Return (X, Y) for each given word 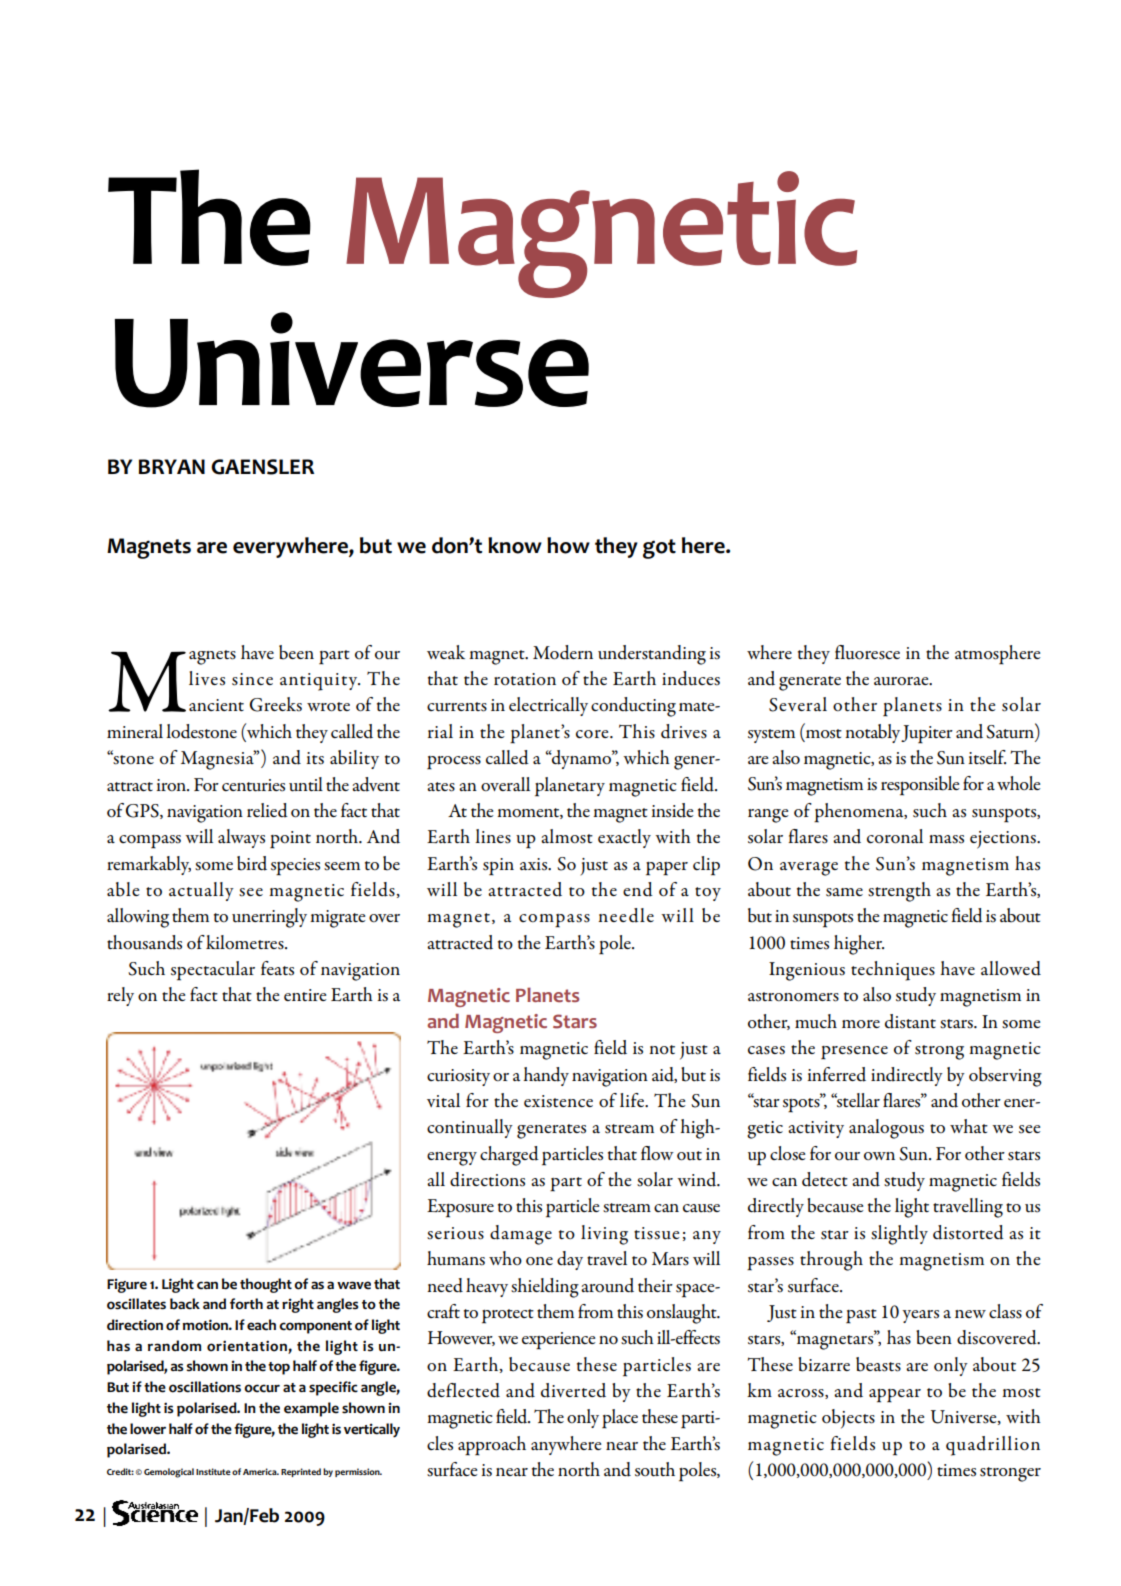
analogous (886, 1129)
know (515, 545)
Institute (213, 1471)
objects (848, 1419)
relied (267, 810)
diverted (573, 1390)
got (659, 549)
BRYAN (172, 466)
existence (558, 1101)
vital (443, 1100)
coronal (895, 836)
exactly (624, 838)
